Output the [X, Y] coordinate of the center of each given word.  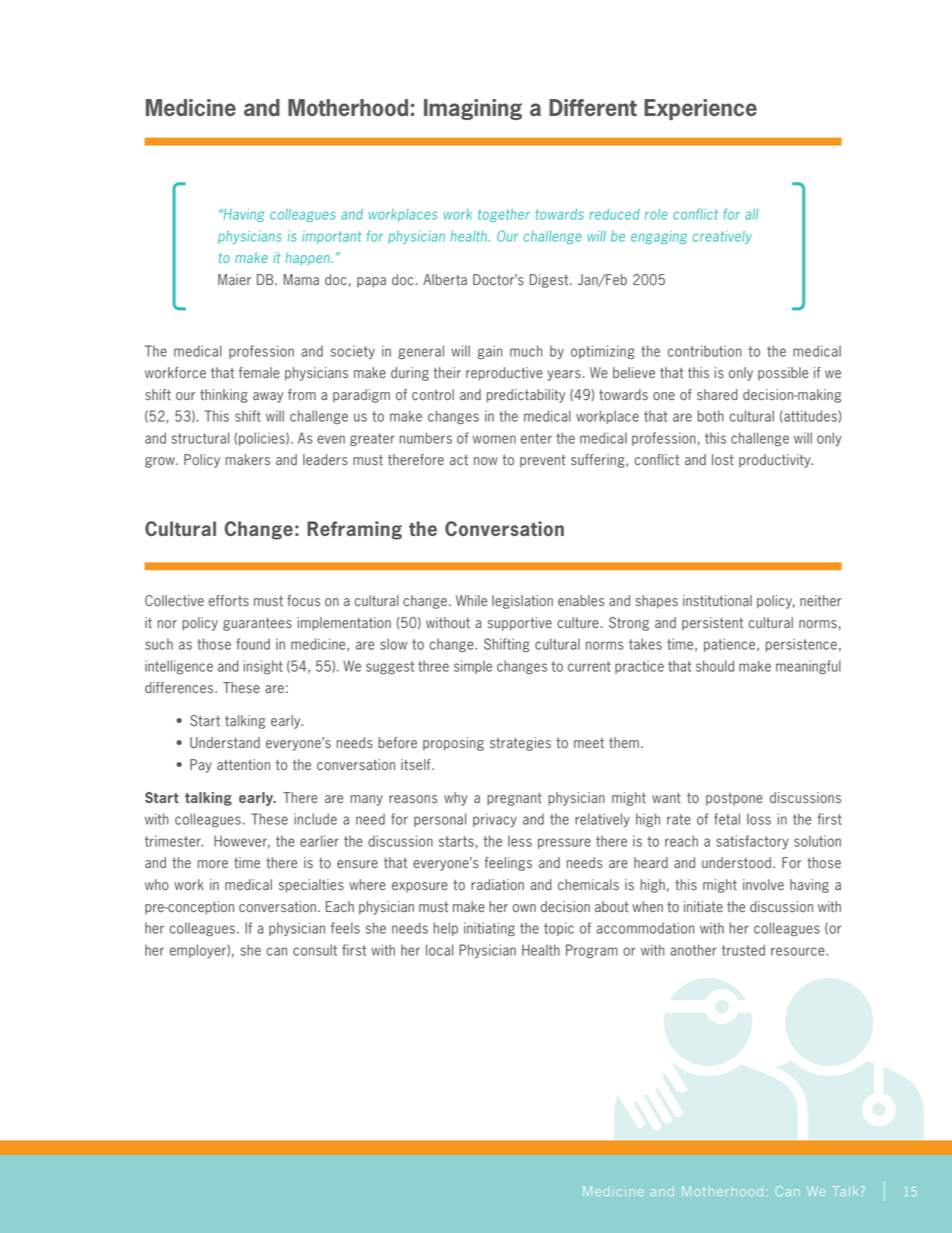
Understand [225, 743]
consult [315, 950]
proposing [453, 744]
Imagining [473, 109]
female [259, 373]
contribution [705, 351]
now [486, 461]
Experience [700, 109]
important [332, 237]
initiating [489, 929]
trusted [743, 950]
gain [490, 352]
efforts [229, 601]
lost [723, 460]
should [715, 666]
